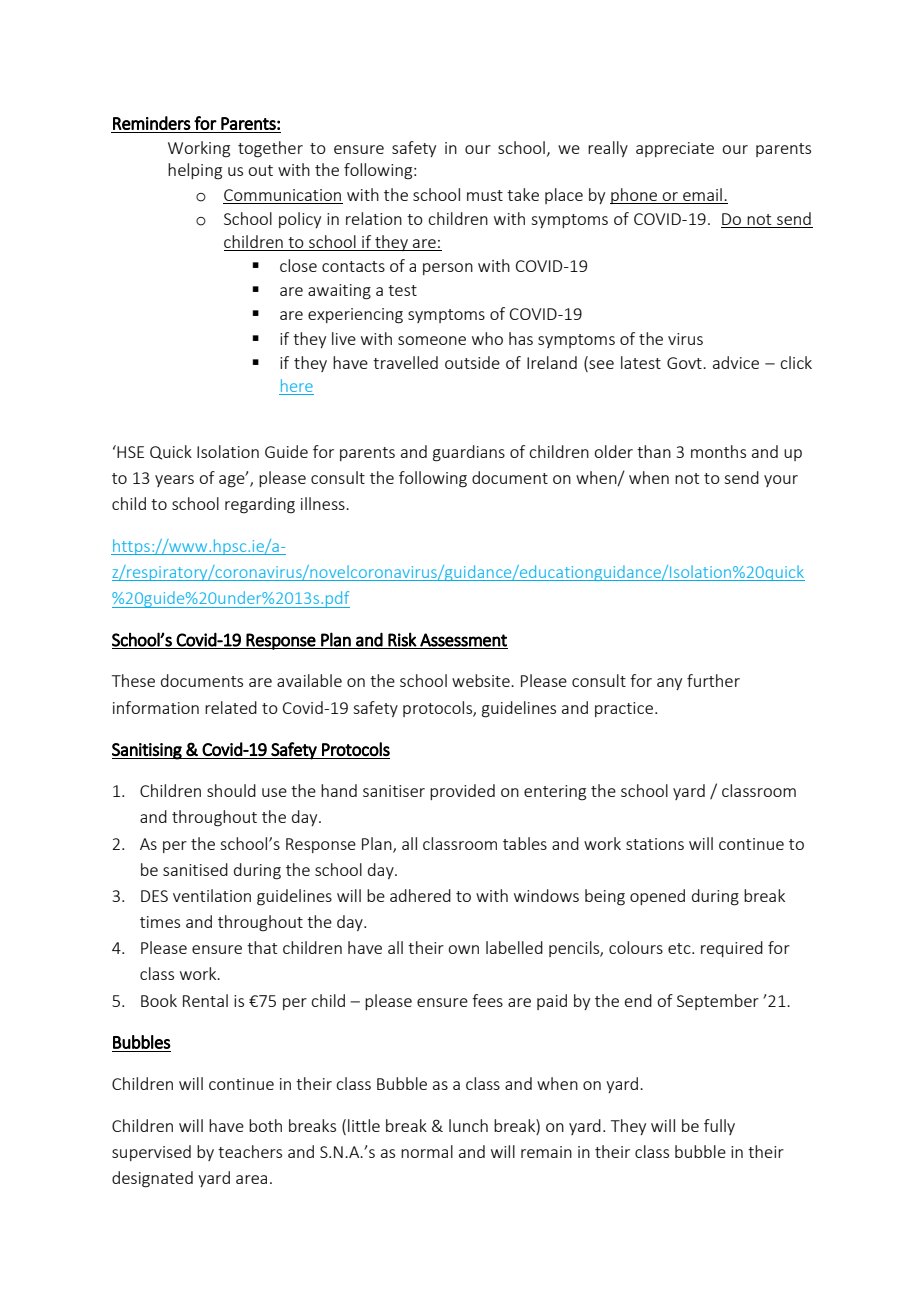 The height and width of the screenshot is (1308, 924). What do you see at coordinates (655, 844) in the screenshot?
I see `stations` at bounding box center [655, 844].
